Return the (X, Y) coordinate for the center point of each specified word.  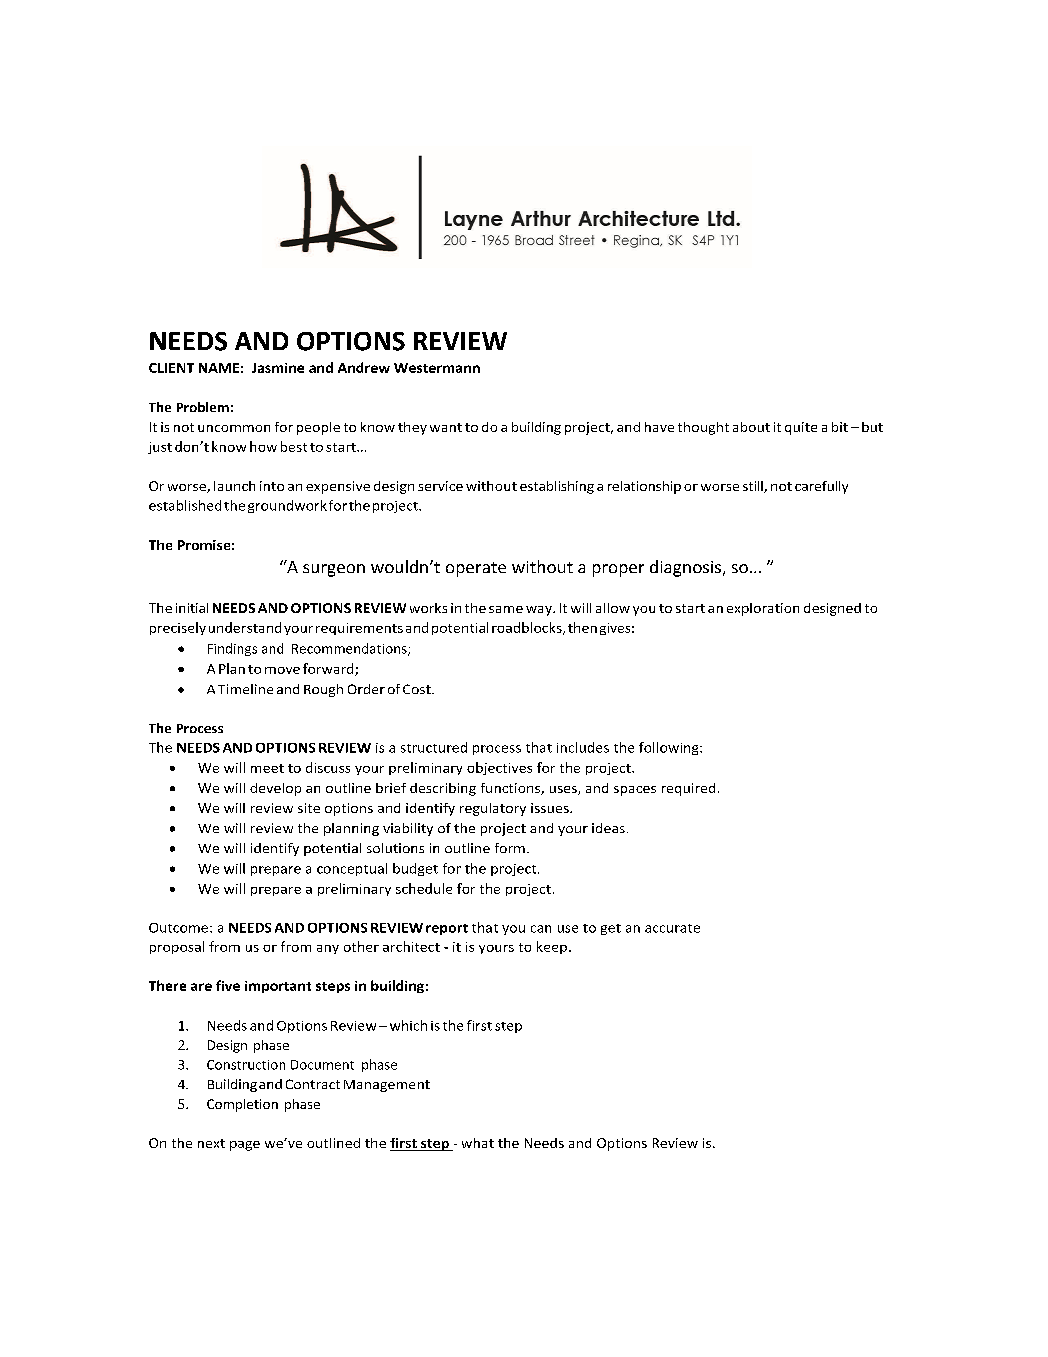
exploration (763, 609)
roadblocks (528, 628)
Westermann (437, 368)
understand (245, 627)
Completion (242, 1105)
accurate (672, 928)
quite (801, 428)
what (478, 1143)
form (510, 848)
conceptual (352, 869)
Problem (203, 407)
